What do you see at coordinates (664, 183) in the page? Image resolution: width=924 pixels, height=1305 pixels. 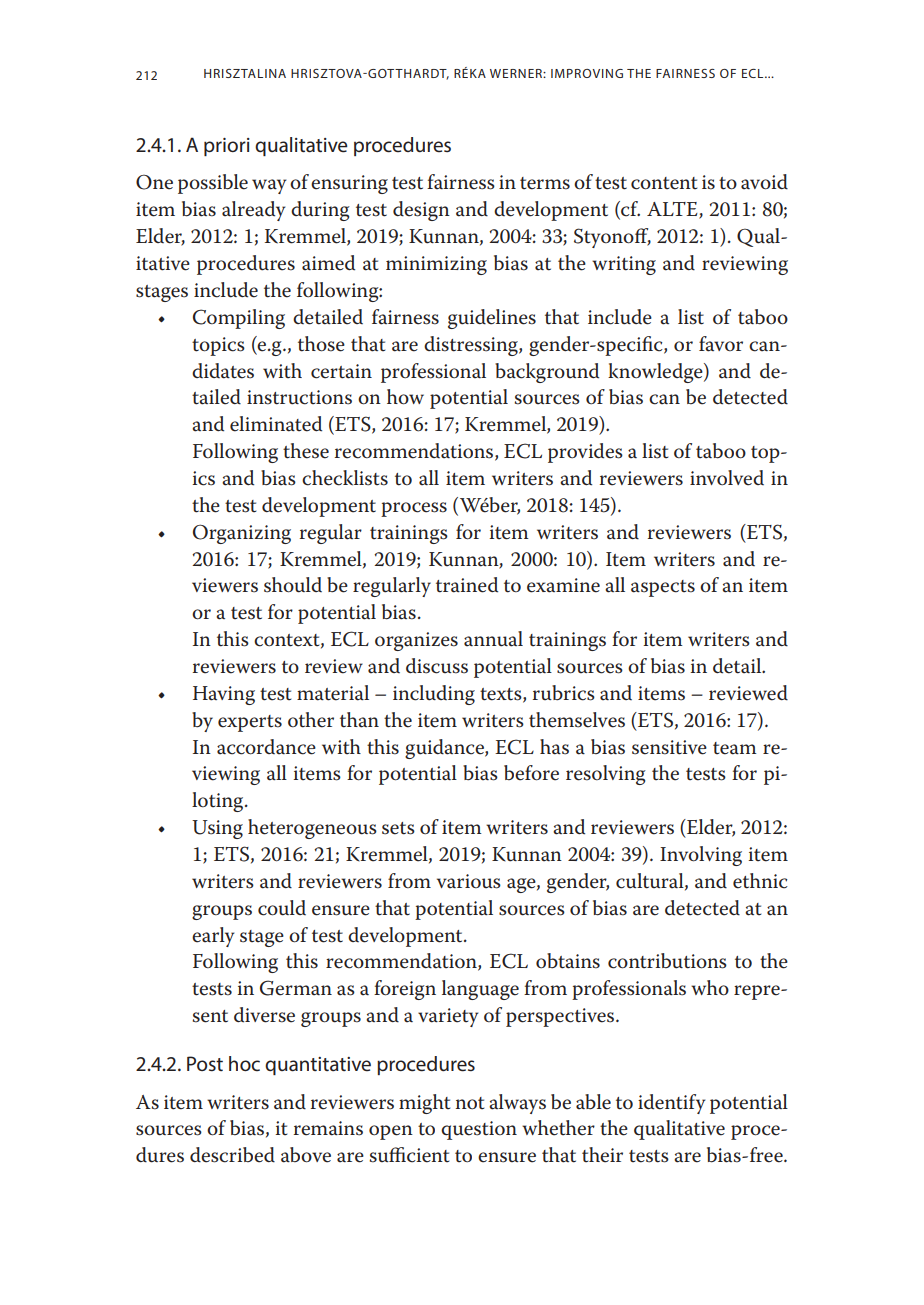 I see `content` at bounding box center [664, 183].
